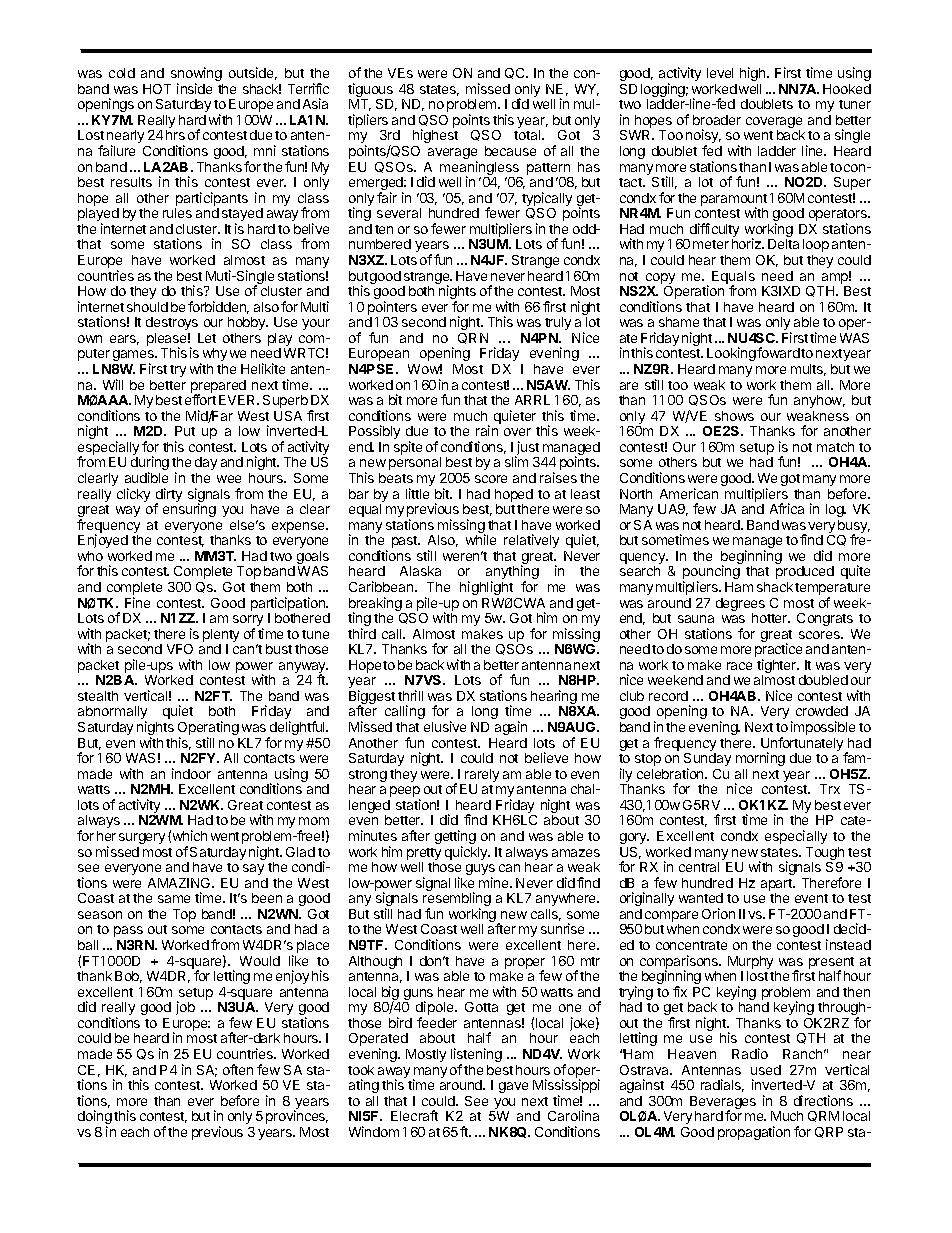 The height and width of the page is (1233, 952). What do you see at coordinates (457, 900) in the page?
I see `resembling` at bounding box center [457, 900].
